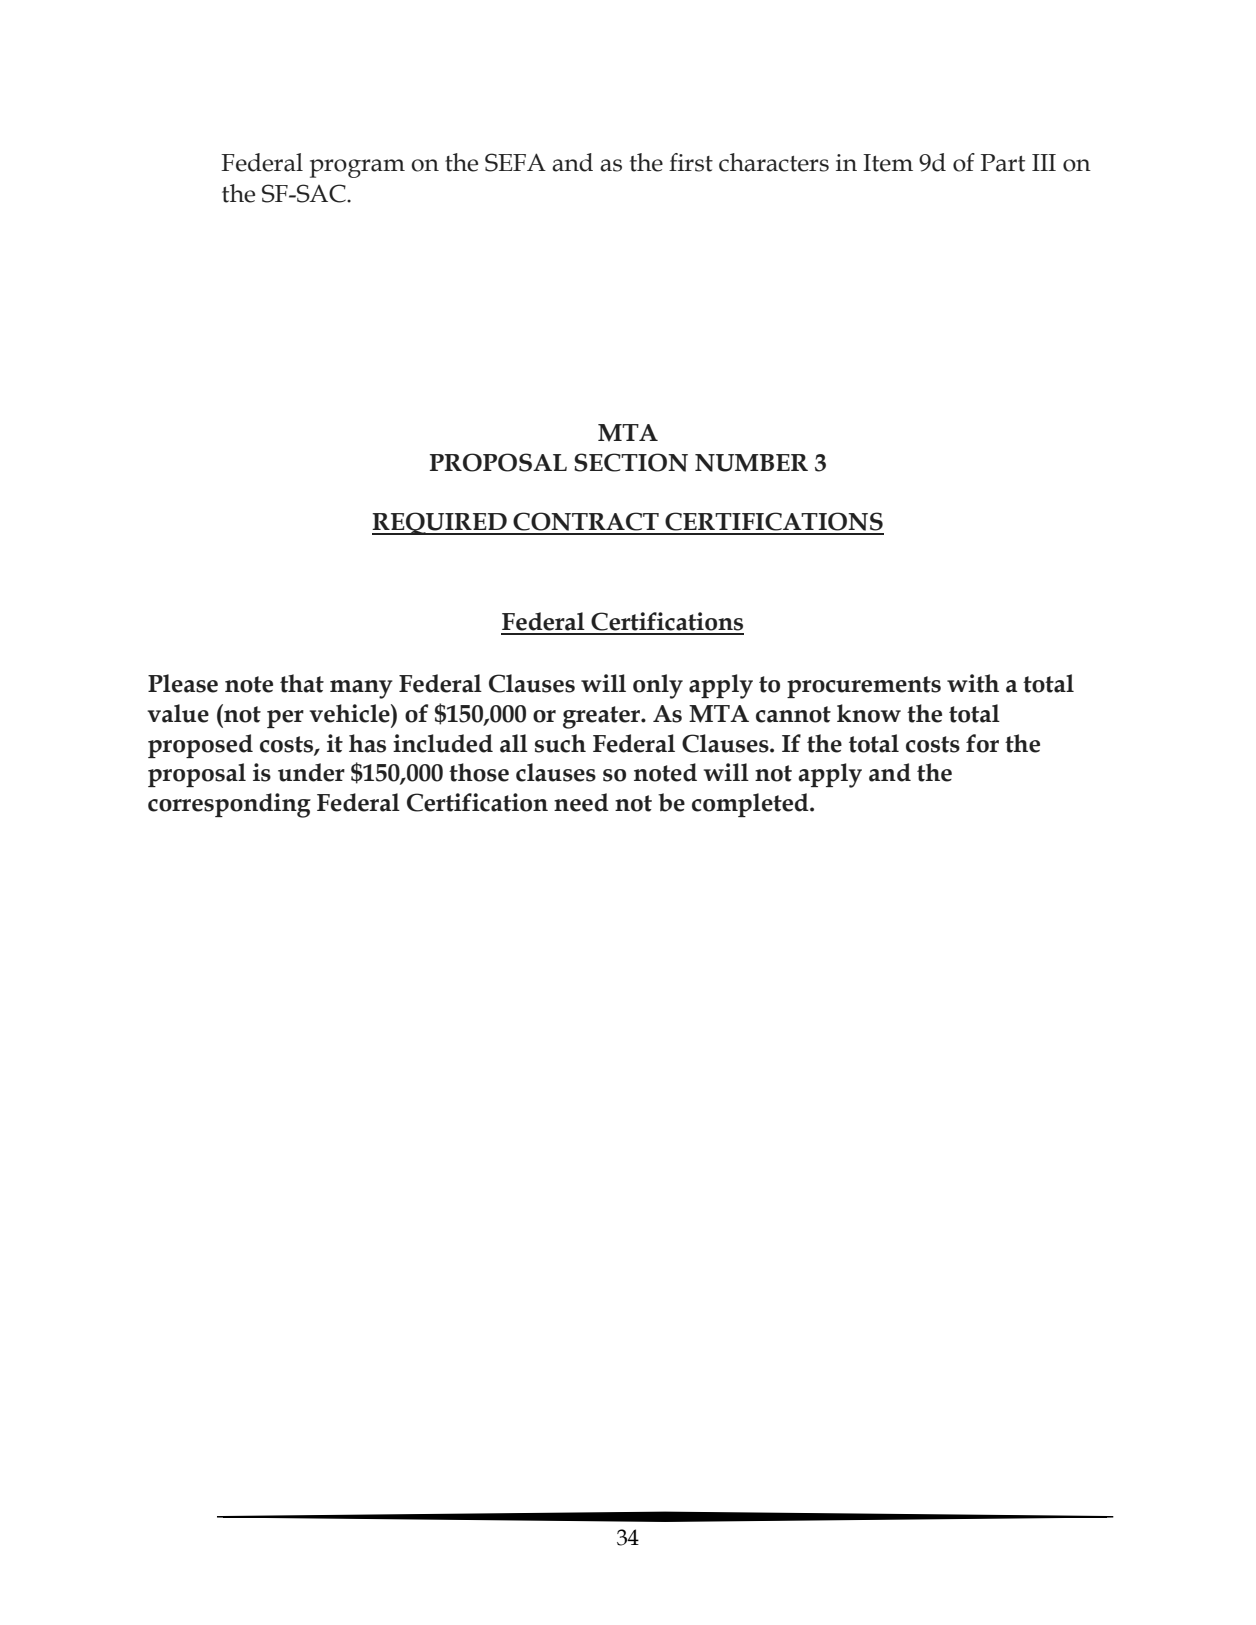  I want to click on only, so click(658, 686).
